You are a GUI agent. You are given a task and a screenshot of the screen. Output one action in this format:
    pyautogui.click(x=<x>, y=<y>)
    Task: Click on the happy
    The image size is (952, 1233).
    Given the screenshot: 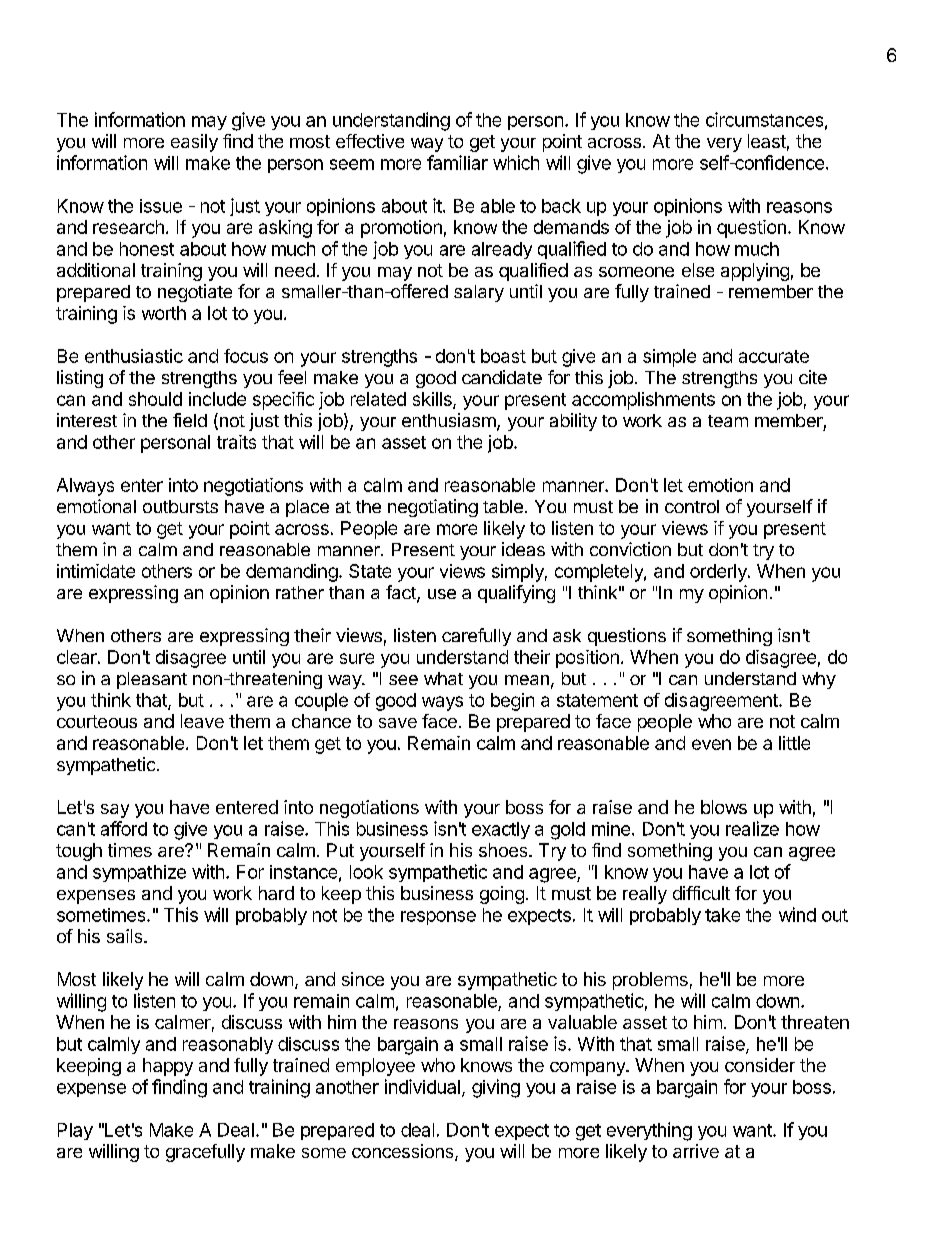 What is the action you would take?
    pyautogui.click(x=168, y=1067)
